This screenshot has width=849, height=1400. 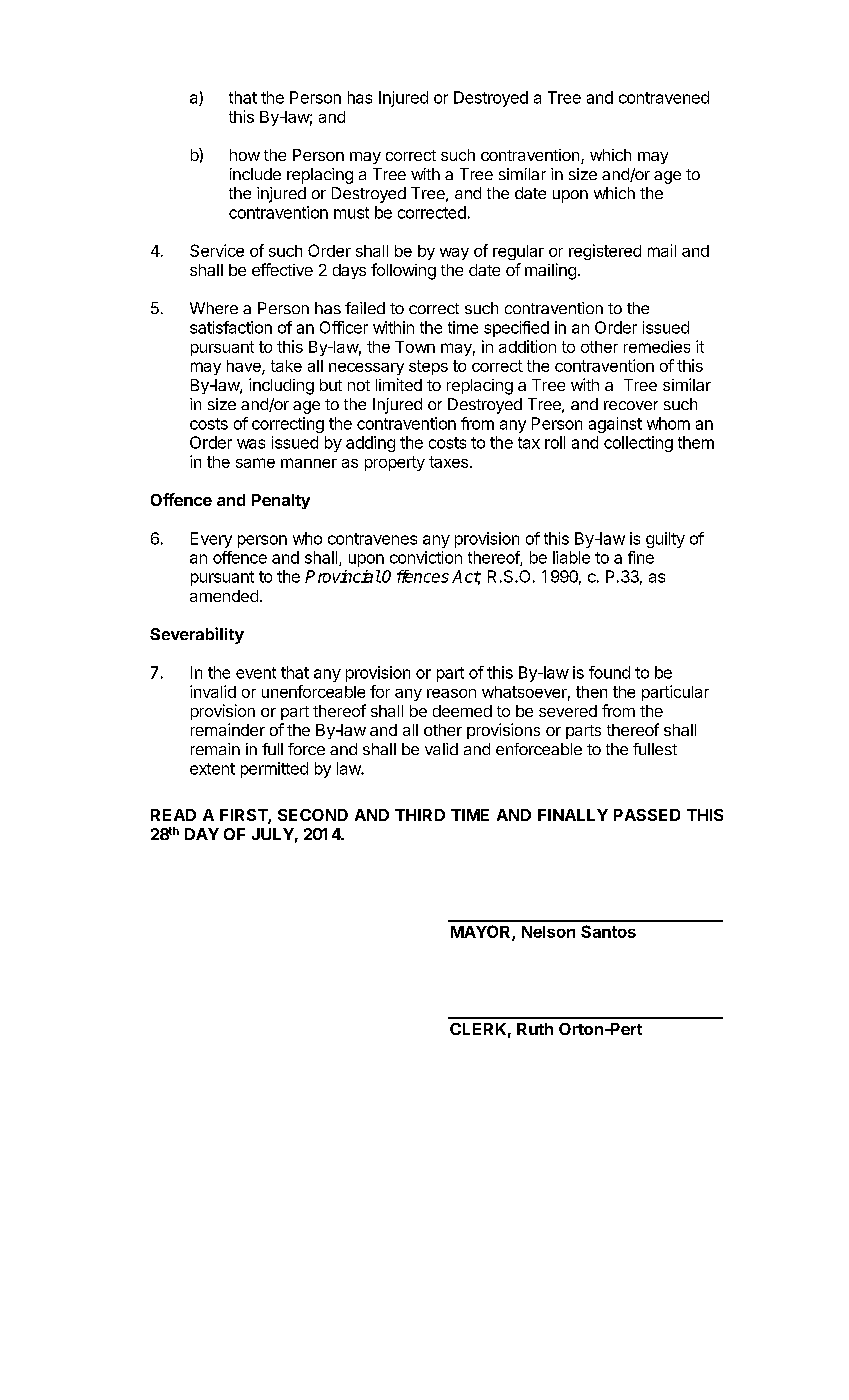 What do you see at coordinates (351, 213) in the screenshot?
I see `must` at bounding box center [351, 213].
